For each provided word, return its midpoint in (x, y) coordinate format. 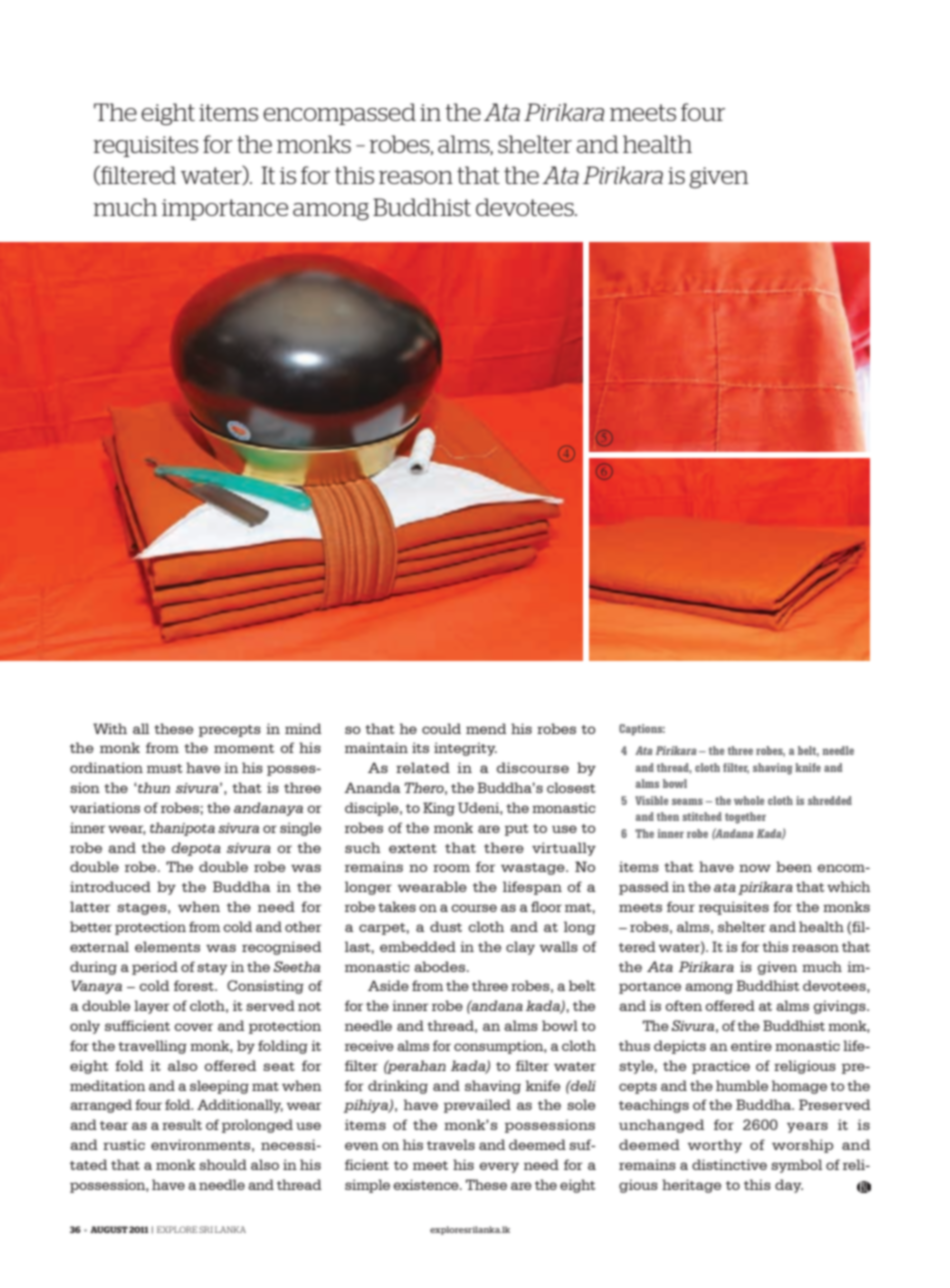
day (789, 1186)
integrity (465, 749)
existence (427, 1184)
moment (244, 748)
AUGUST (109, 1229)
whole (749, 800)
